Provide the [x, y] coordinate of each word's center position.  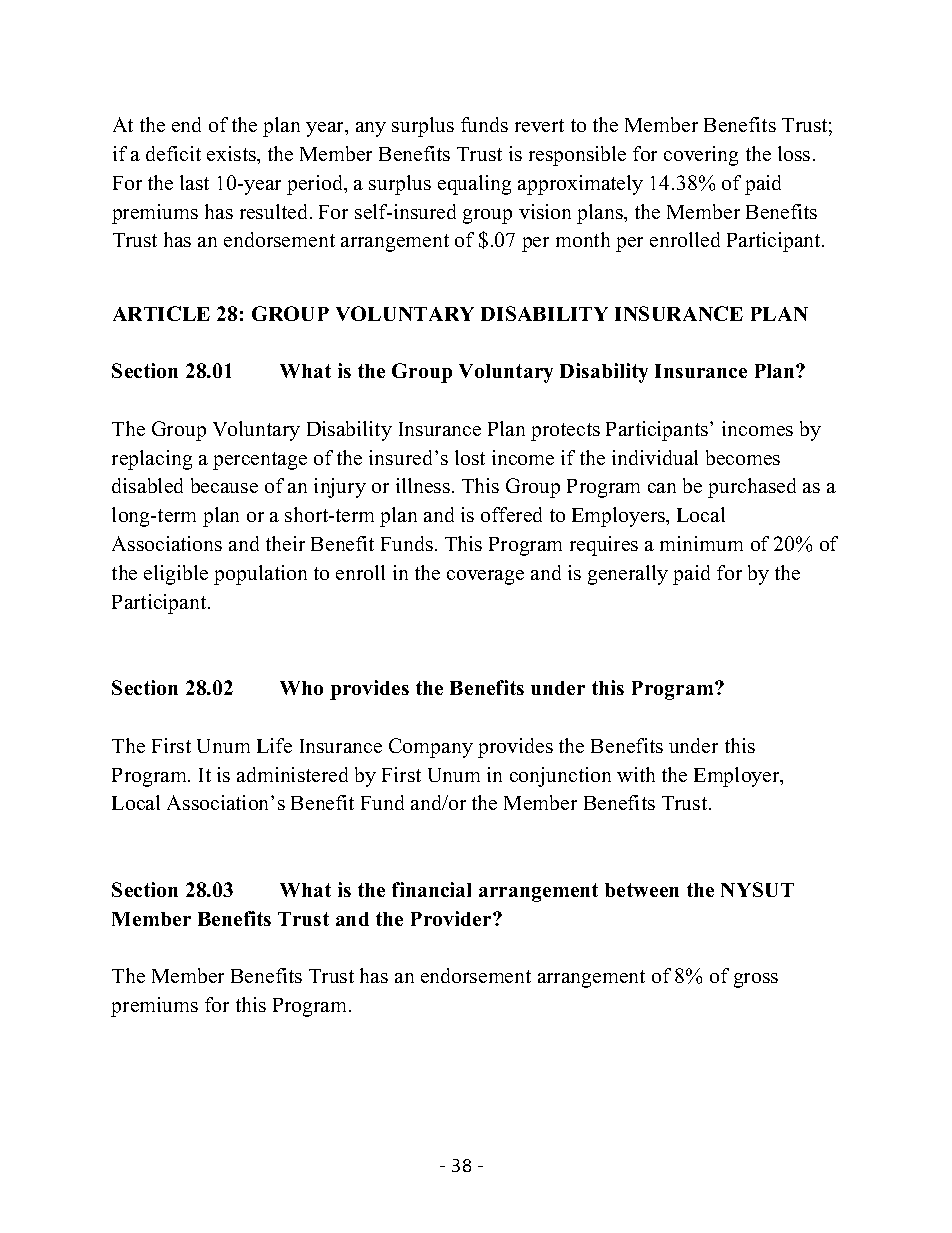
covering [701, 156]
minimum [701, 543]
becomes [743, 457]
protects [565, 432]
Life [274, 745]
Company [431, 748]
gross [756, 980]
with [636, 774]
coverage [485, 577]
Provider [452, 918]
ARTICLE [161, 313]
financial [431, 889]
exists [232, 153]
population [260, 575]
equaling [474, 185]
